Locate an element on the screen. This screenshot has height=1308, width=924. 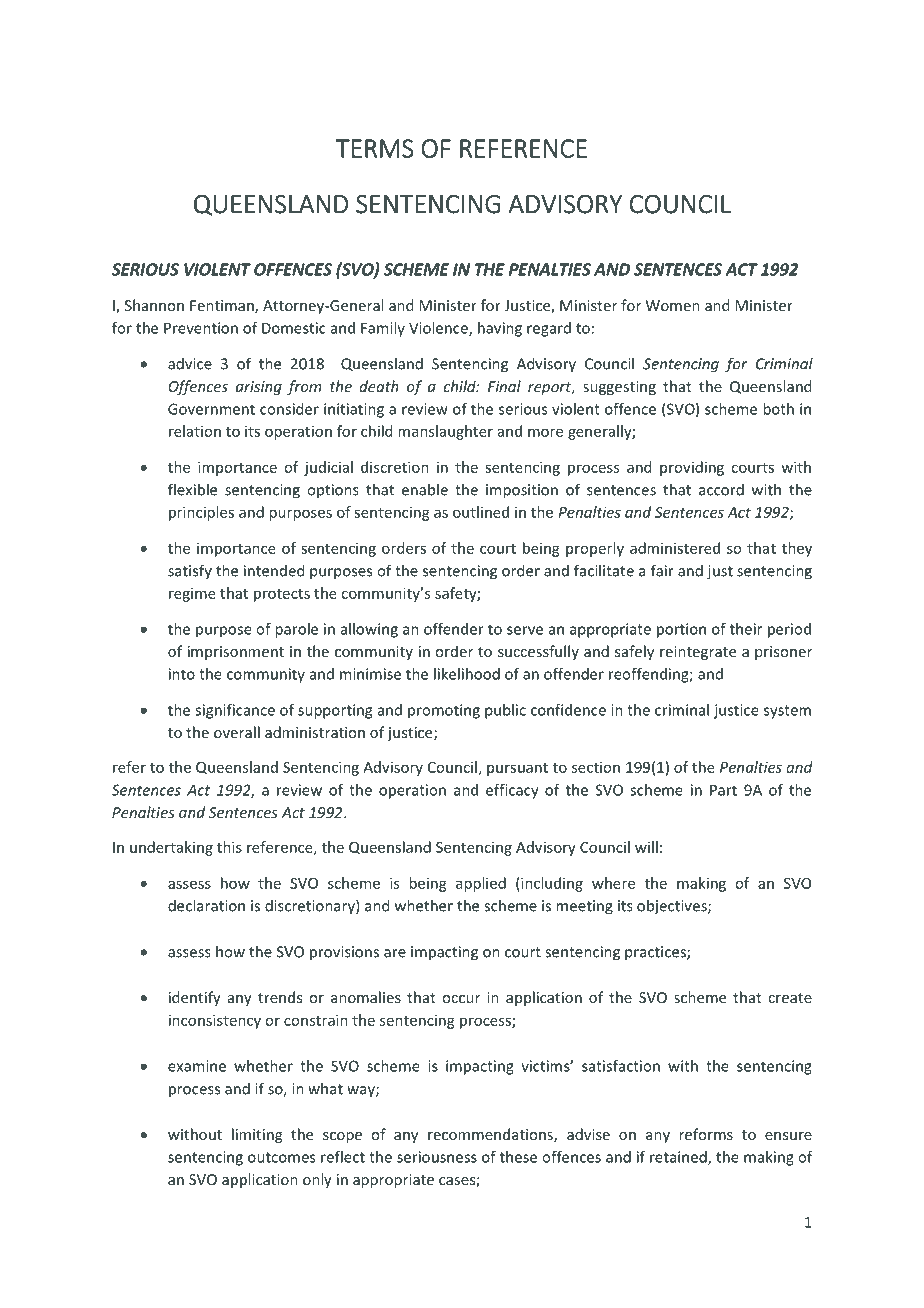
declaration is located at coordinates (206, 905).
